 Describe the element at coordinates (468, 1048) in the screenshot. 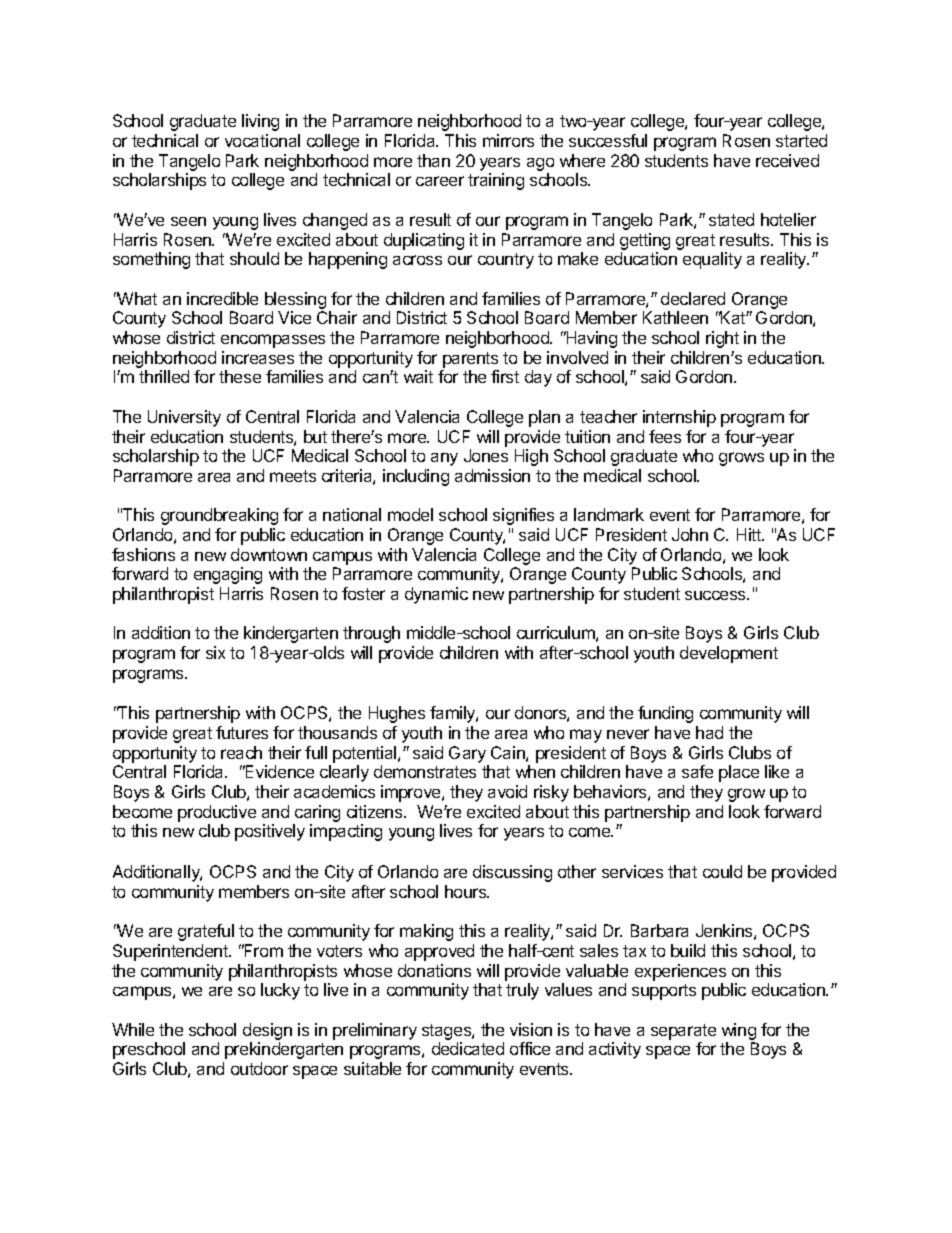

I see `dedicated` at that location.
